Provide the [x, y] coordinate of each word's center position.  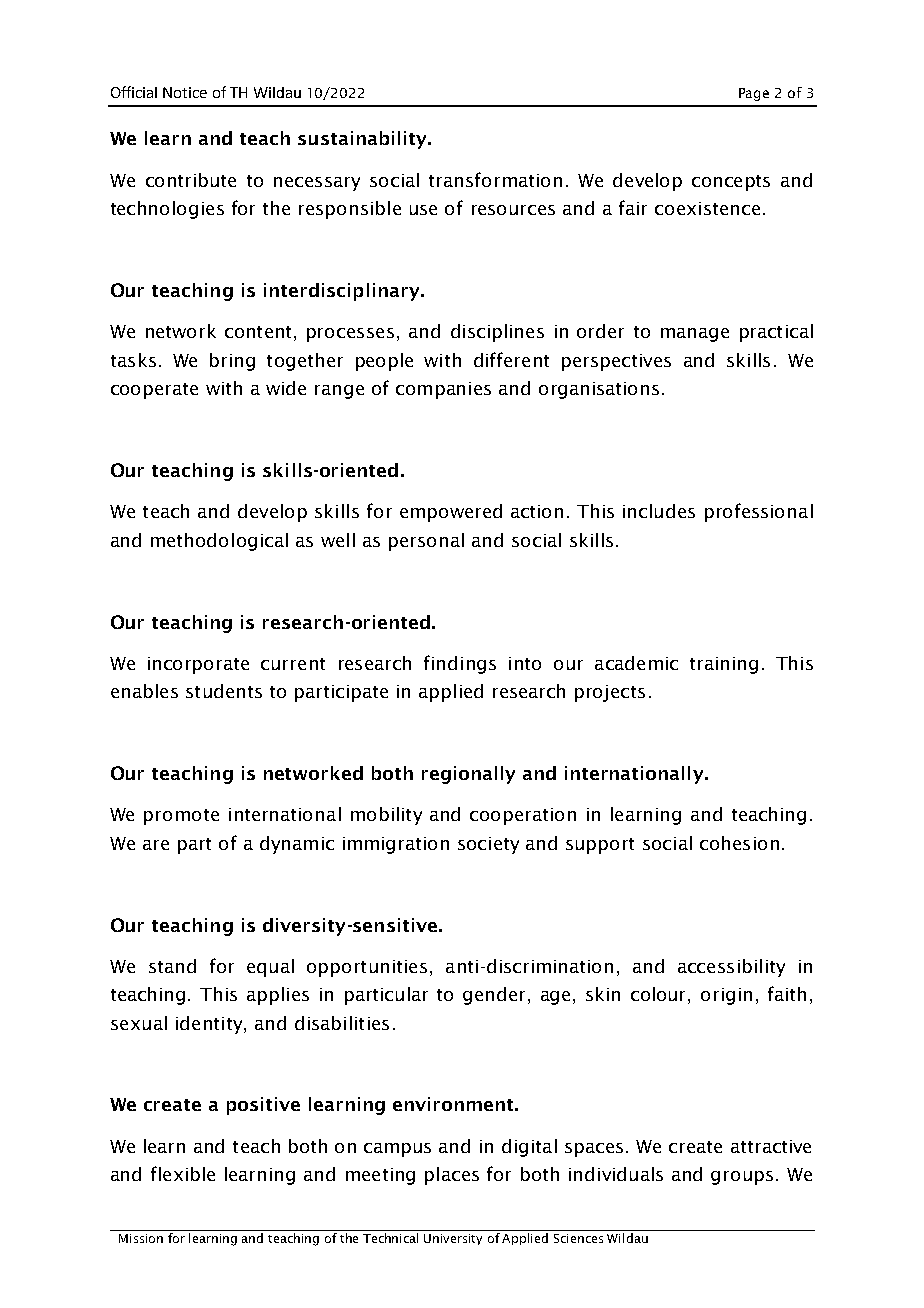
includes [659, 511]
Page [754, 94]
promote [181, 817]
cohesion [739, 843]
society [488, 845]
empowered [451, 513]
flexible [183, 1173]
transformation [495, 179]
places [452, 1176]
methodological [219, 542]
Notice [185, 92]
